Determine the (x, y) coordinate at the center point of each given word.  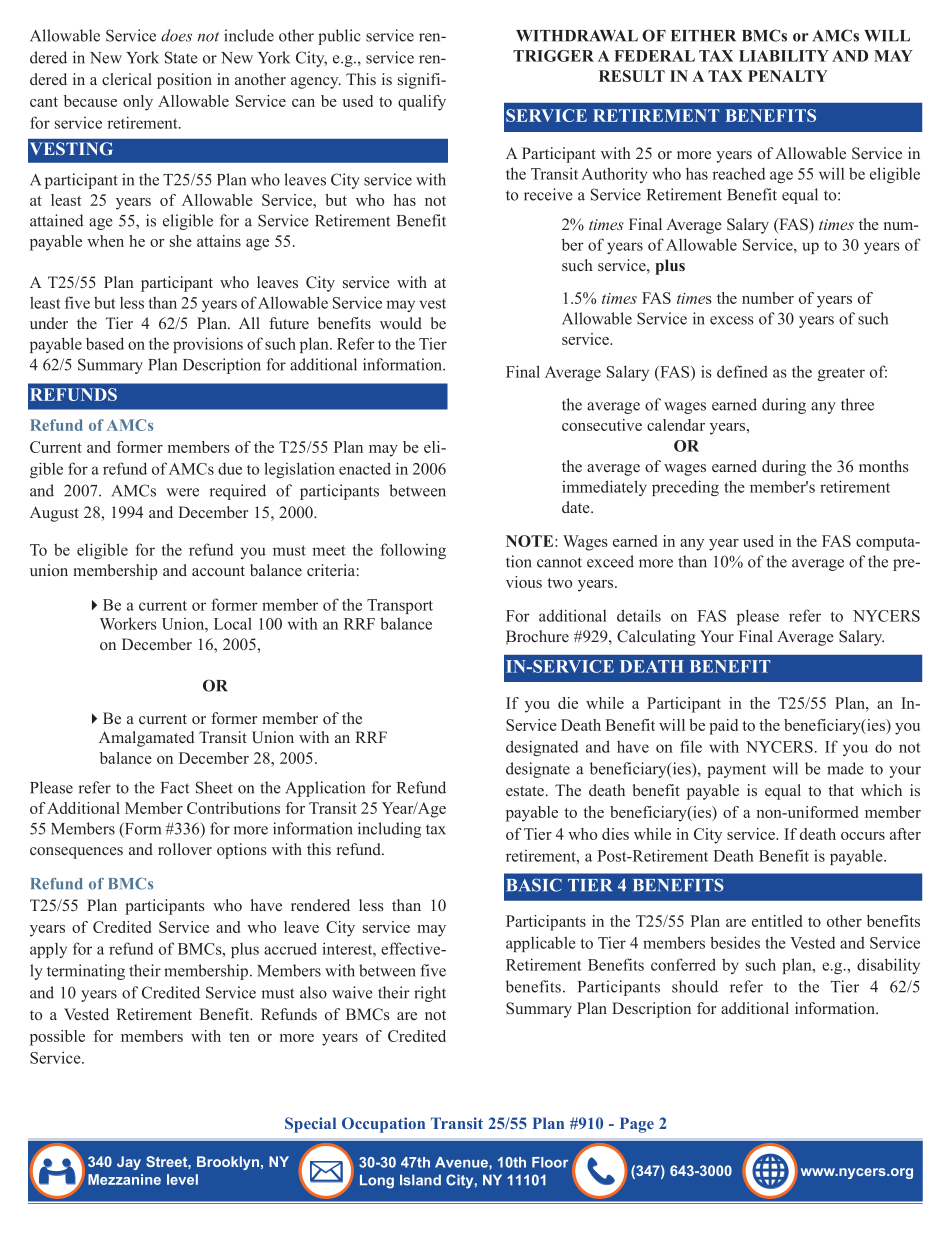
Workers (128, 623)
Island (420, 1180)
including (389, 830)
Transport (400, 606)
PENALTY (788, 76)
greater (841, 374)
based (105, 343)
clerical (127, 79)
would (401, 323)
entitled (777, 921)
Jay (129, 1163)
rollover (185, 849)
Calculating (656, 638)
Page (637, 1125)
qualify (422, 103)
